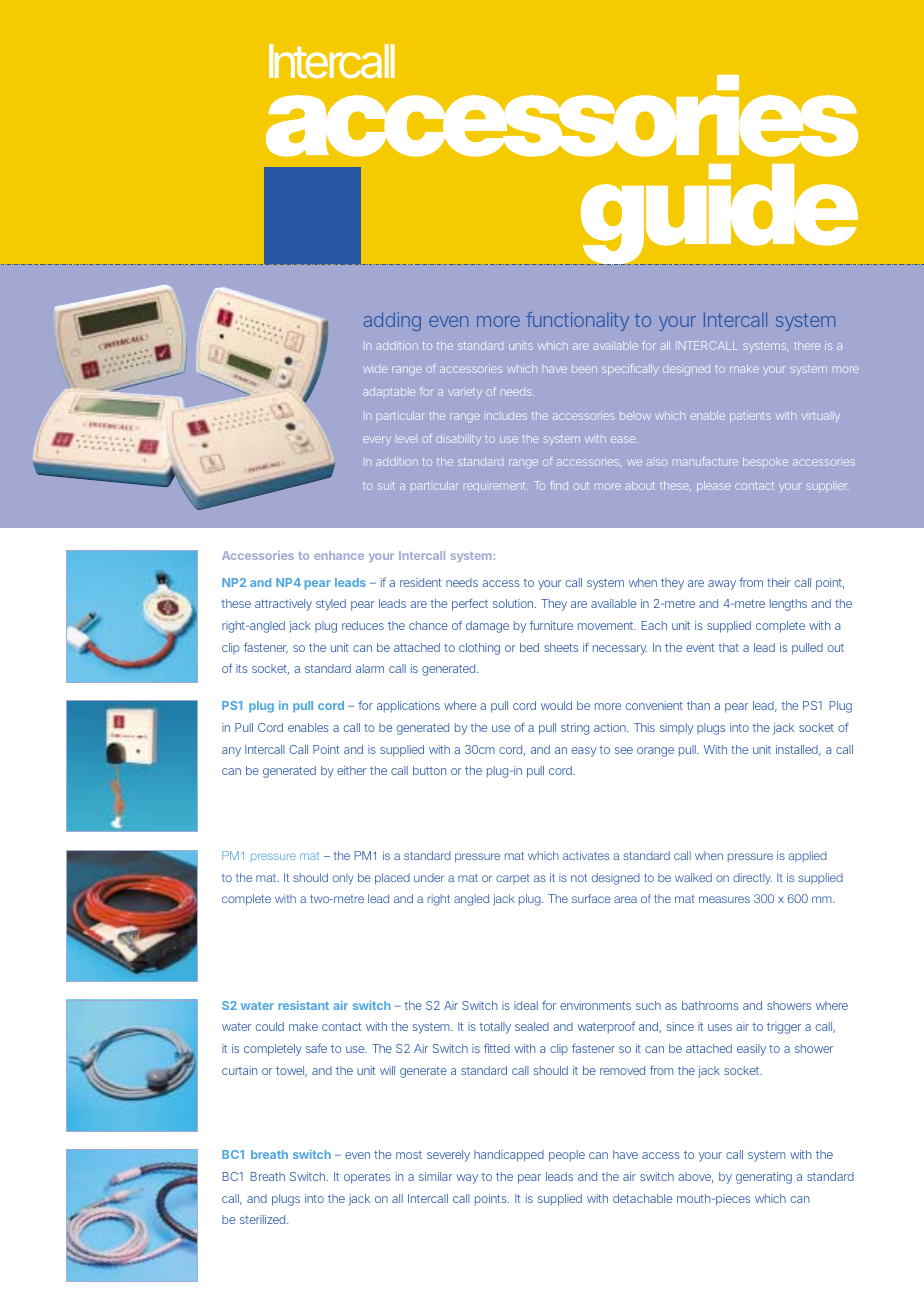  Describe the element at coordinates (375, 369) in the image. I see `wide` at that location.
